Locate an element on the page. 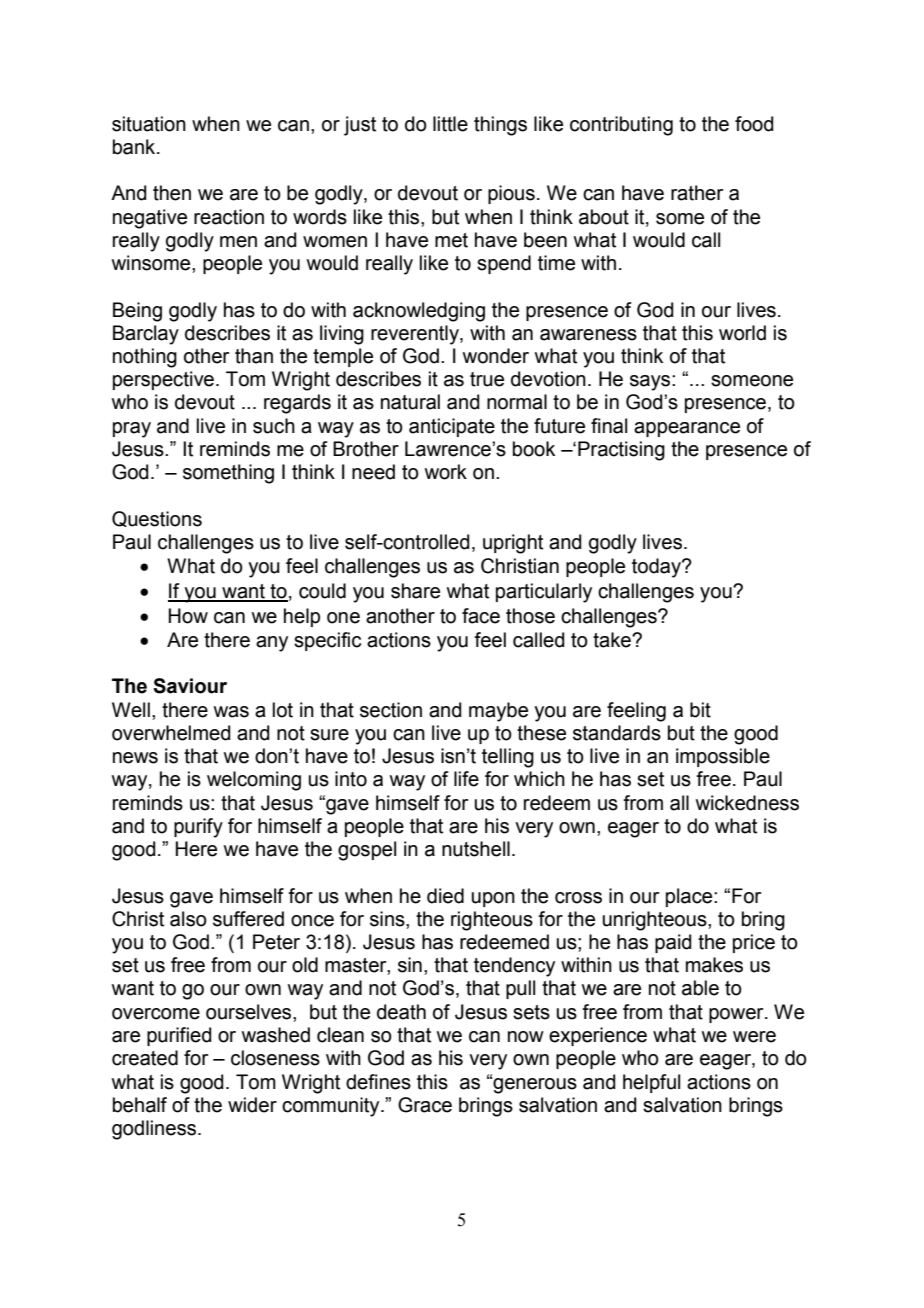  then is located at coordinates (172, 193).
